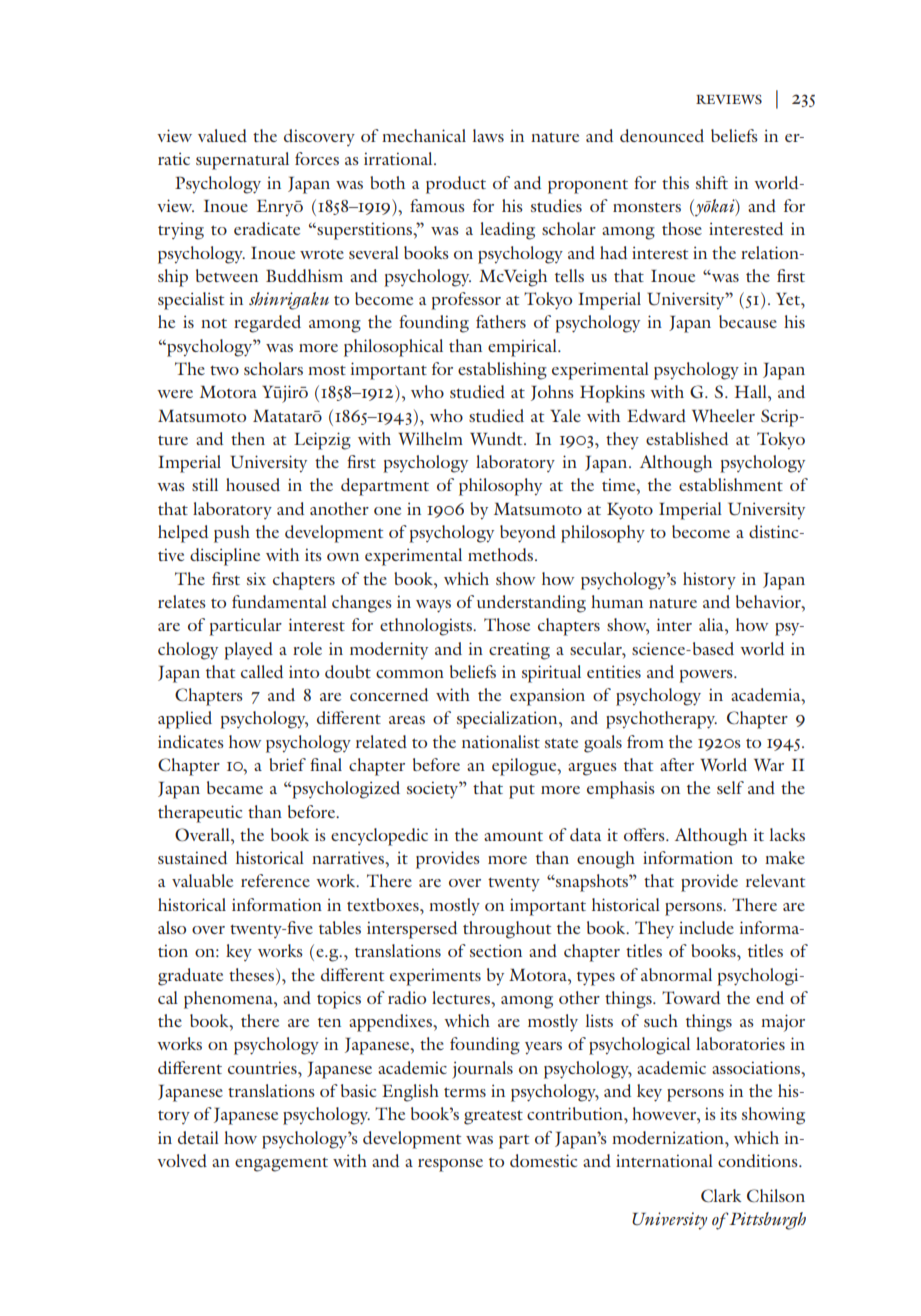 This screenshot has width=921, height=1316. I want to click on powers, so click(707, 676).
